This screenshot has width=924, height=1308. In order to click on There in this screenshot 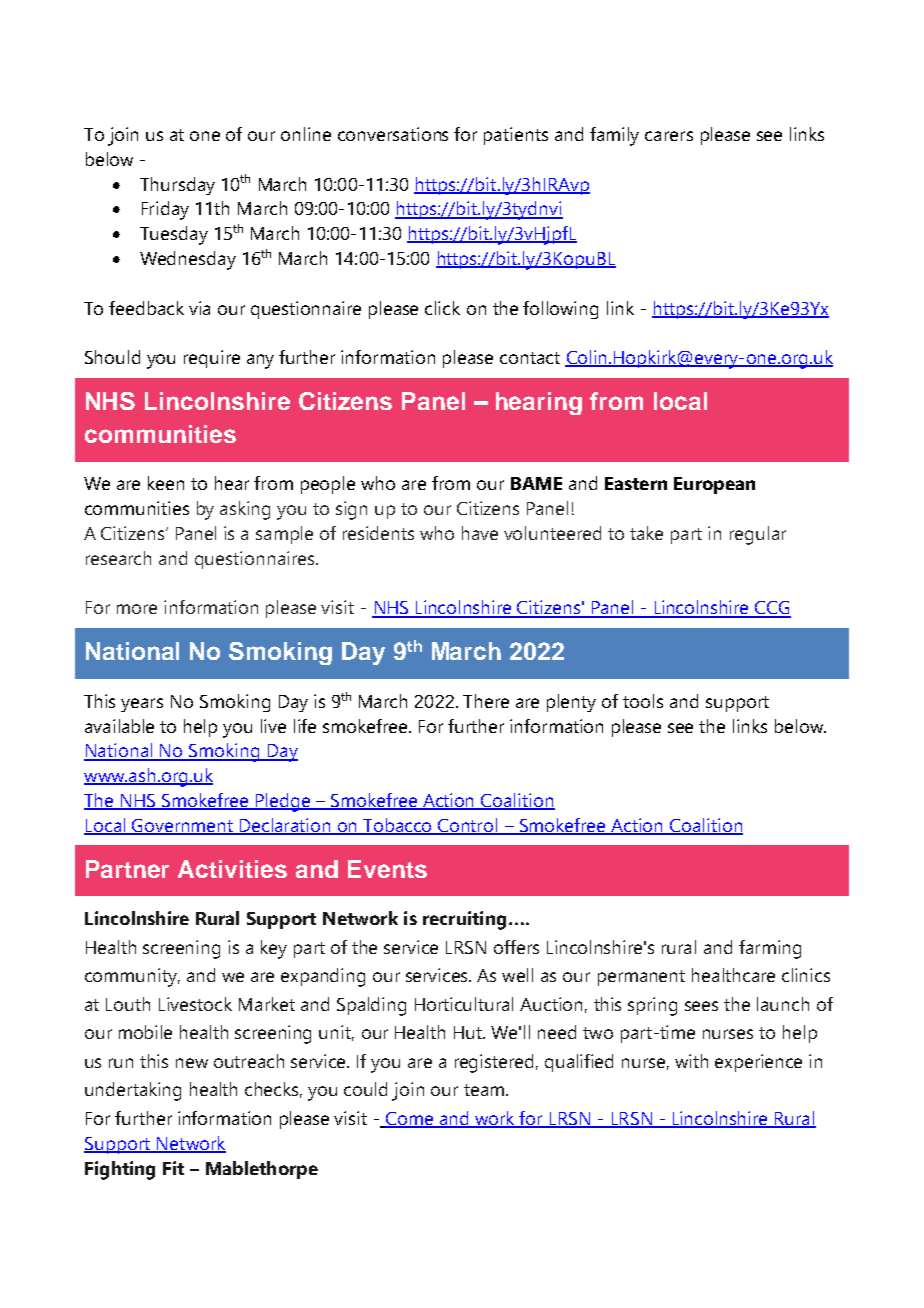, I will do `click(486, 701)`.
